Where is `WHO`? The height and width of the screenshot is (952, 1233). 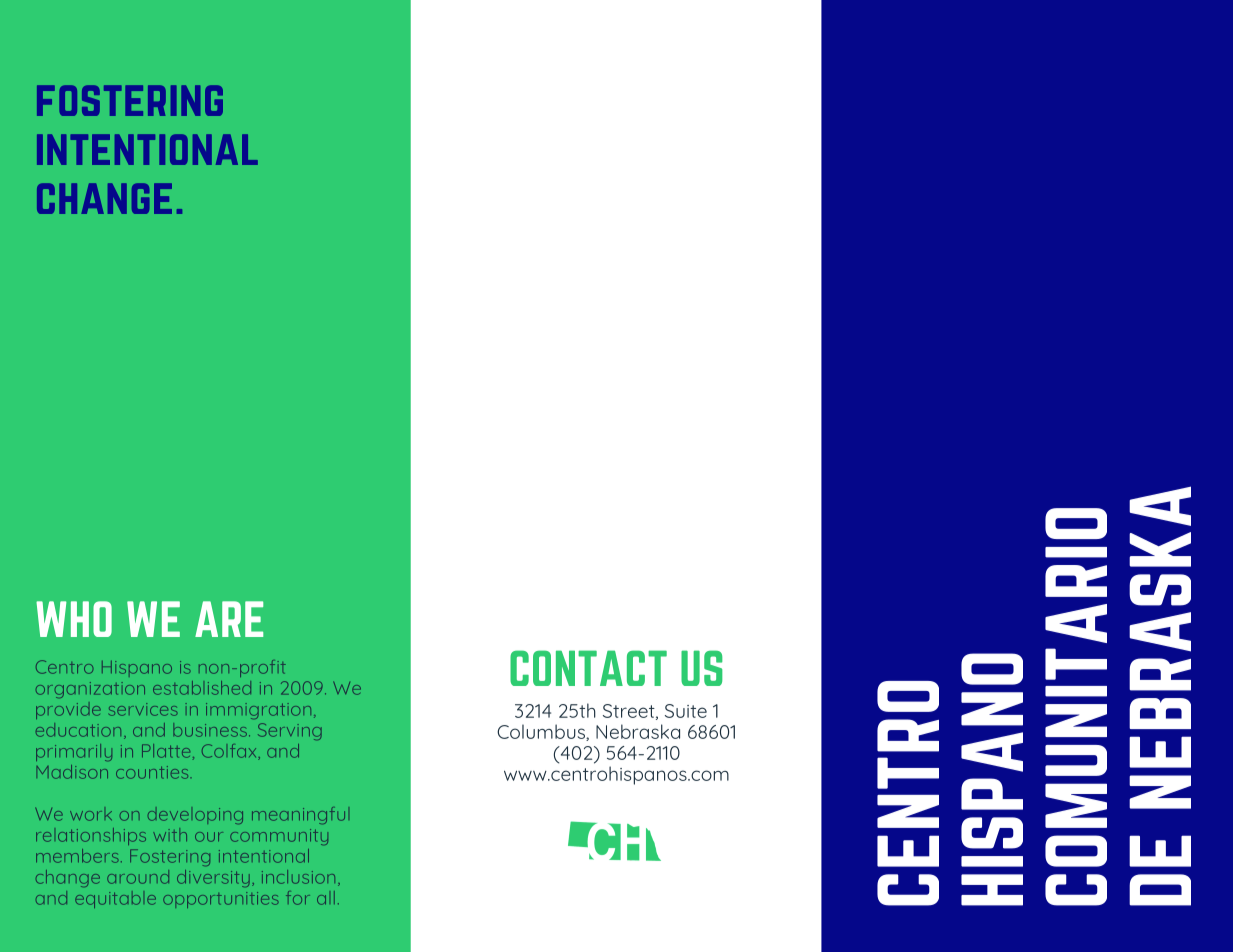
WHO is located at coordinates (74, 619).
